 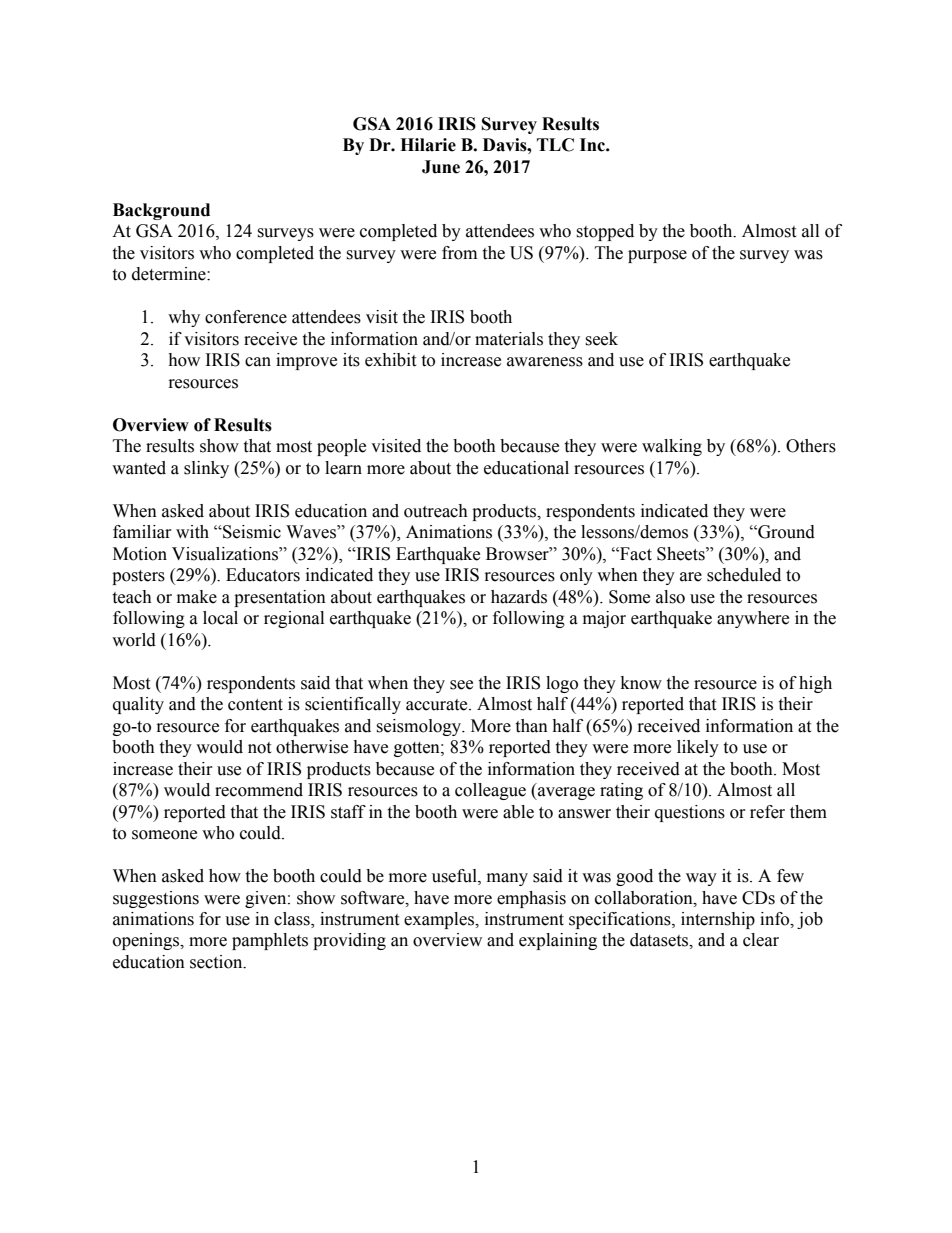 I want to click on seek, so click(x=601, y=339).
